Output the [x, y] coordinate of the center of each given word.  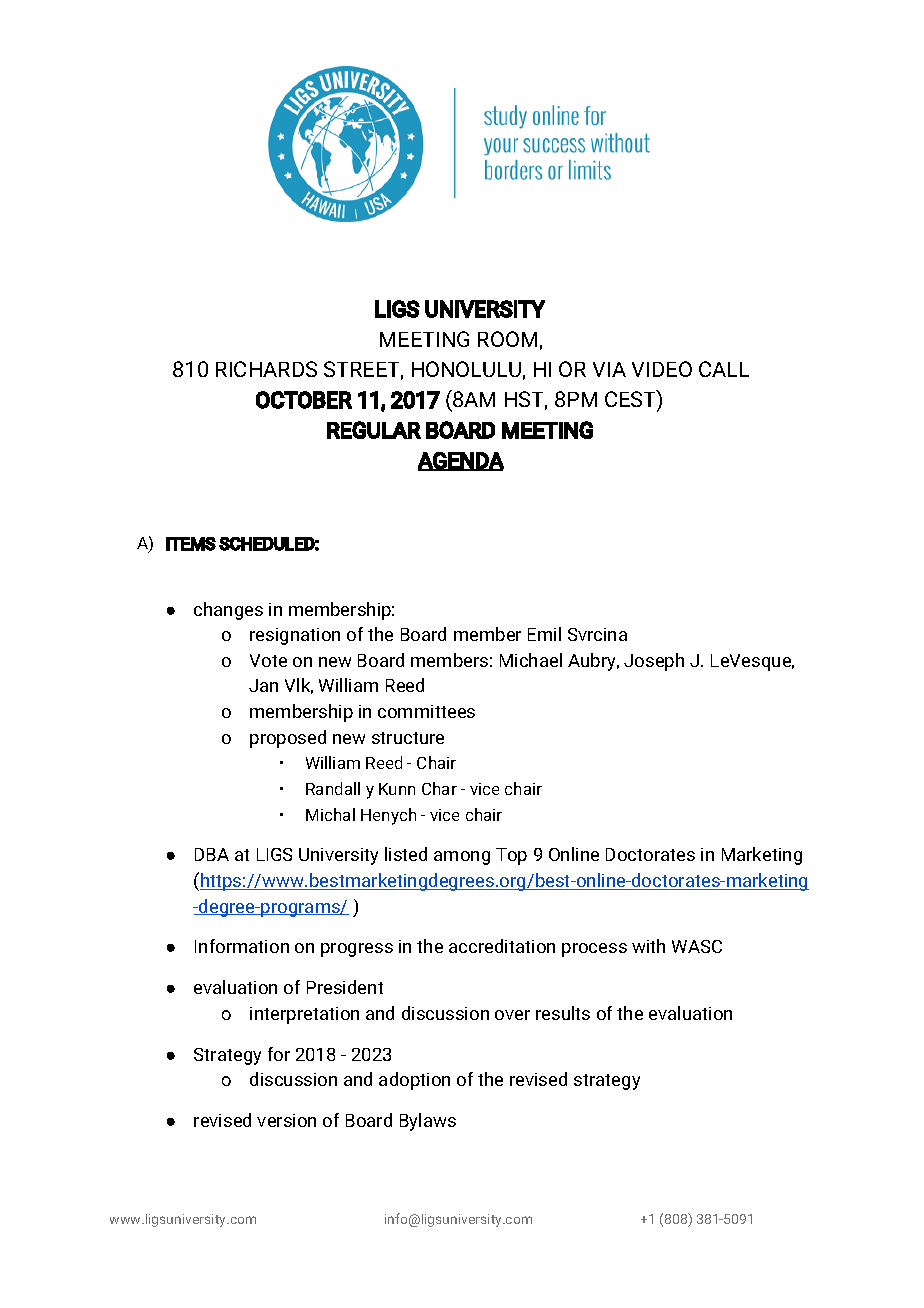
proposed [288, 739]
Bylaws [428, 1122]
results [563, 1013]
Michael [531, 660]
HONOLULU [466, 369]
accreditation [502, 946]
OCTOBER [304, 400]
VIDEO [662, 369]
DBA [212, 854]
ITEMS [191, 544]
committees [426, 711]
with [648, 946]
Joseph [654, 662]
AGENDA [461, 461]
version [286, 1120]
